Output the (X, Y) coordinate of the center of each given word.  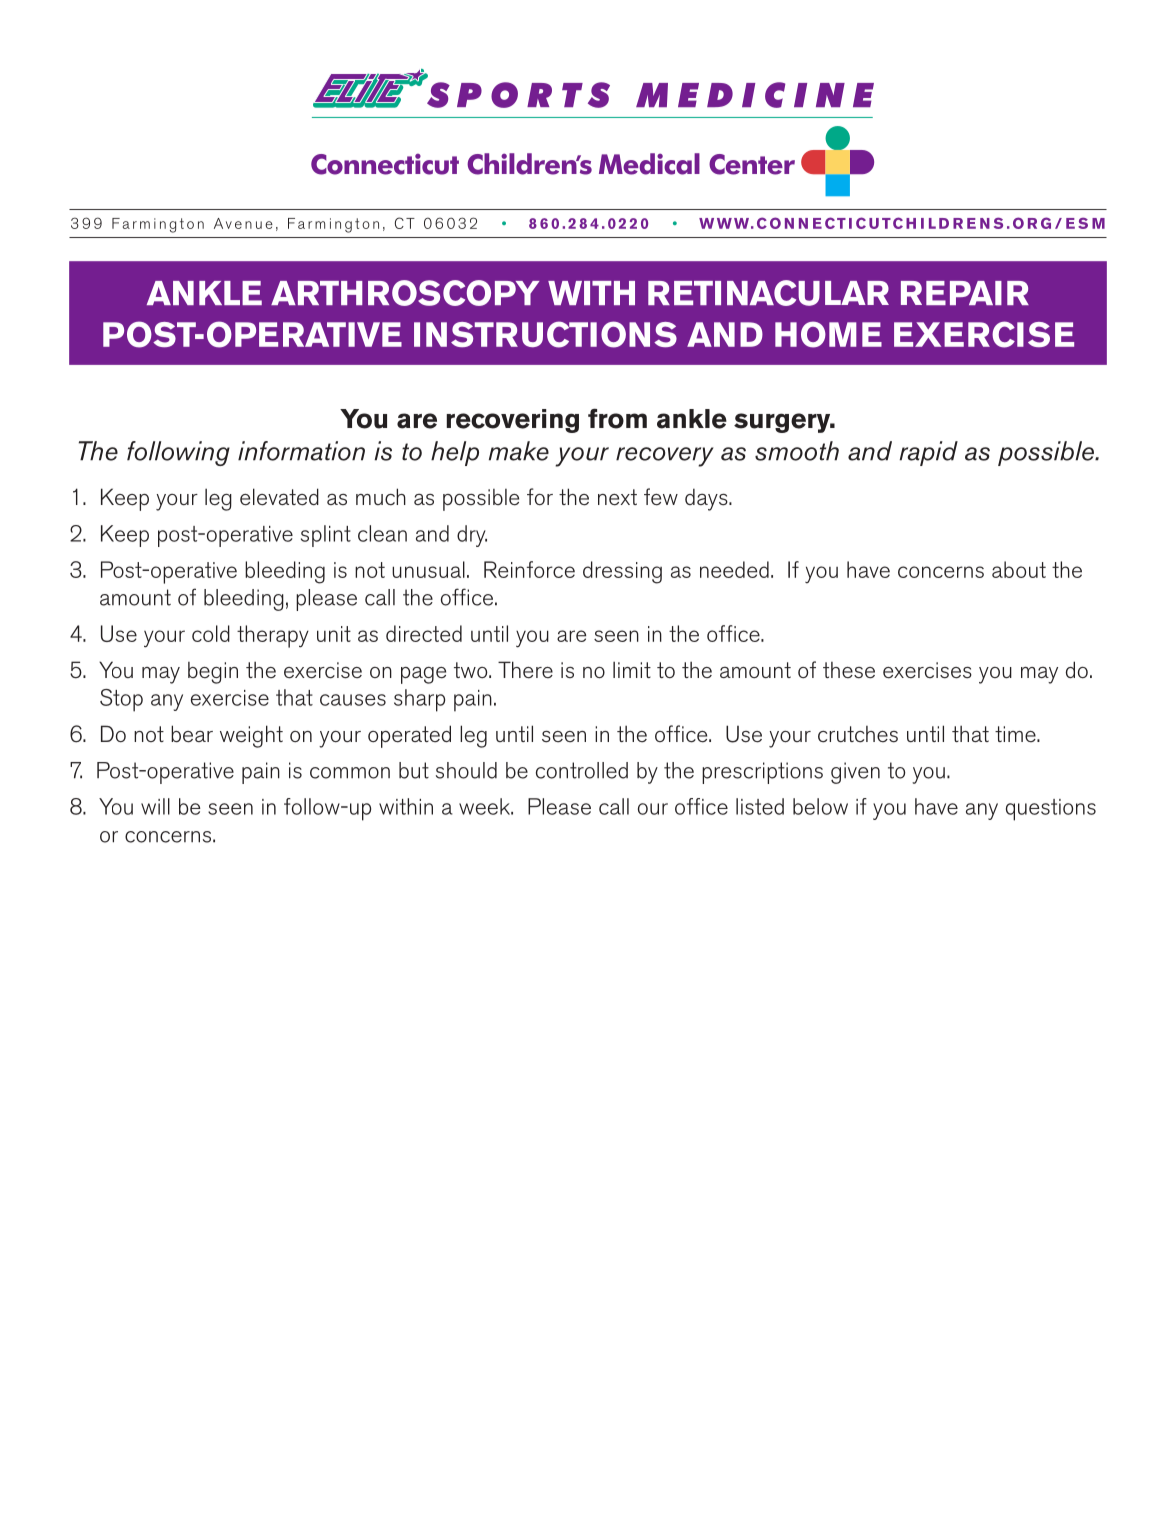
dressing (622, 572)
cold (211, 633)
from (617, 418)
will (155, 806)
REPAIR (965, 293)
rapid (929, 453)
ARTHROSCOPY (405, 293)
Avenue (243, 223)
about (1019, 569)
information (301, 451)
